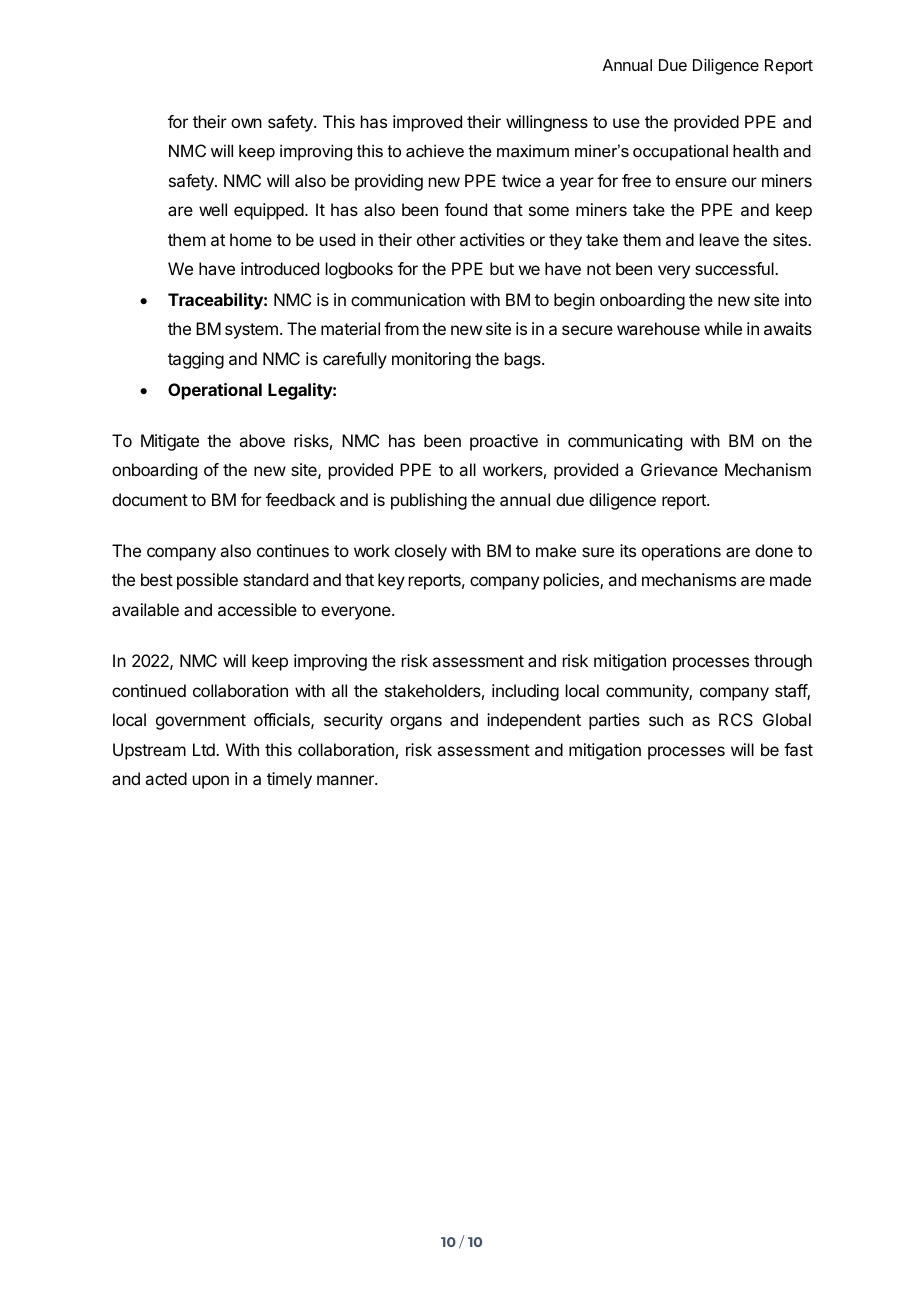  I want to click on achieve, so click(435, 150).
